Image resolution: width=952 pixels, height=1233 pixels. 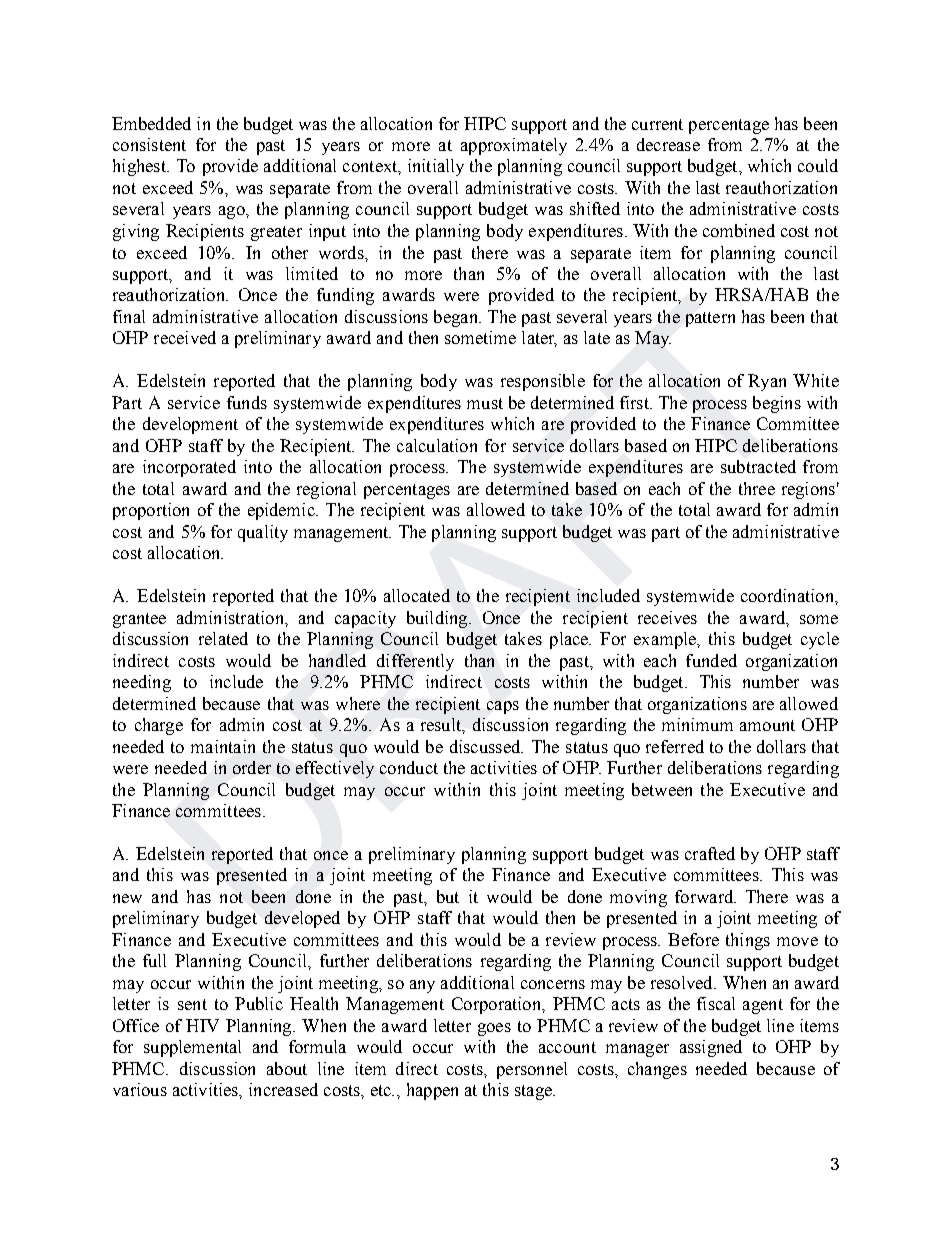 What do you see at coordinates (192, 1048) in the image?
I see `supplemental` at bounding box center [192, 1048].
